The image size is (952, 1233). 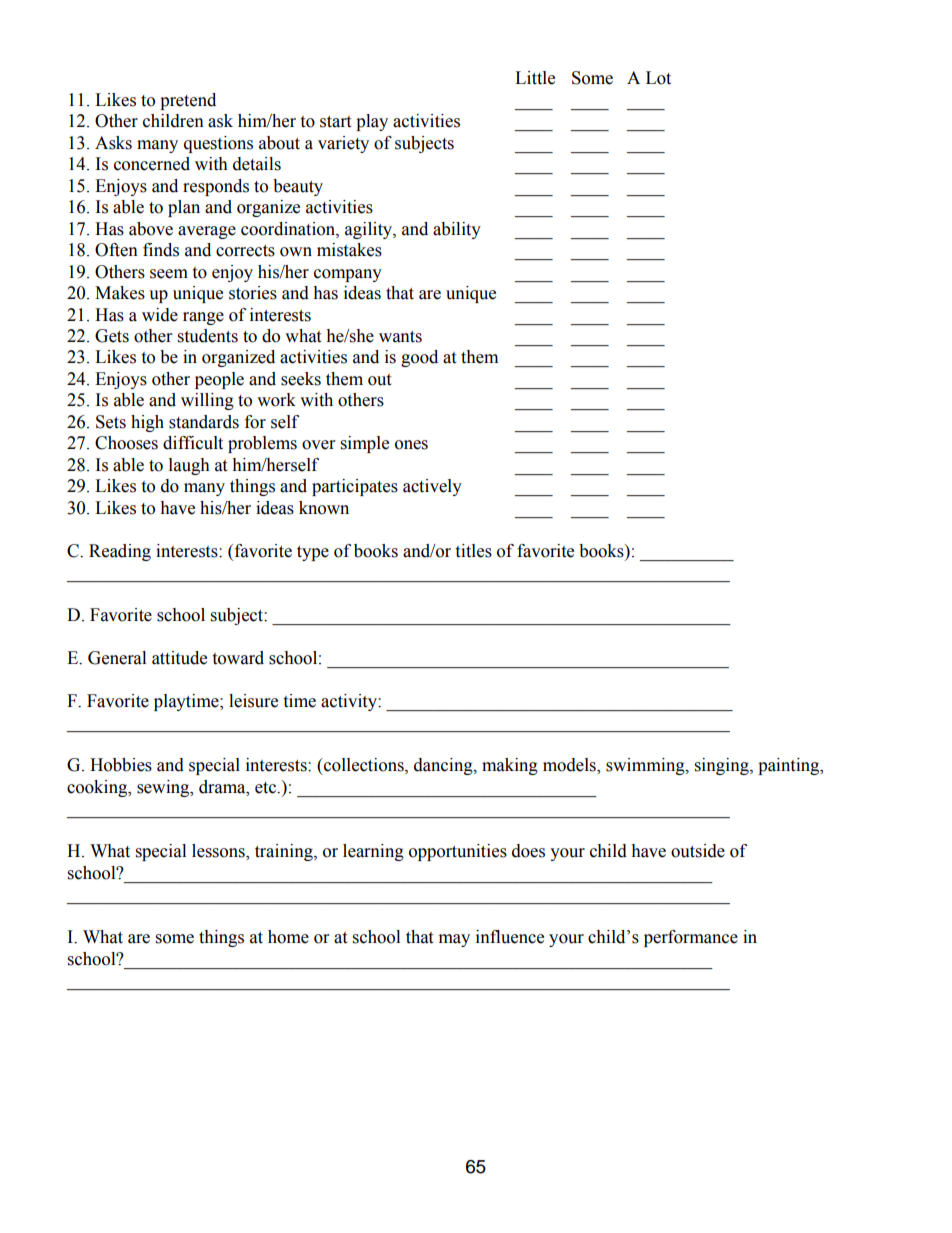 I want to click on lessons, so click(x=219, y=852).
